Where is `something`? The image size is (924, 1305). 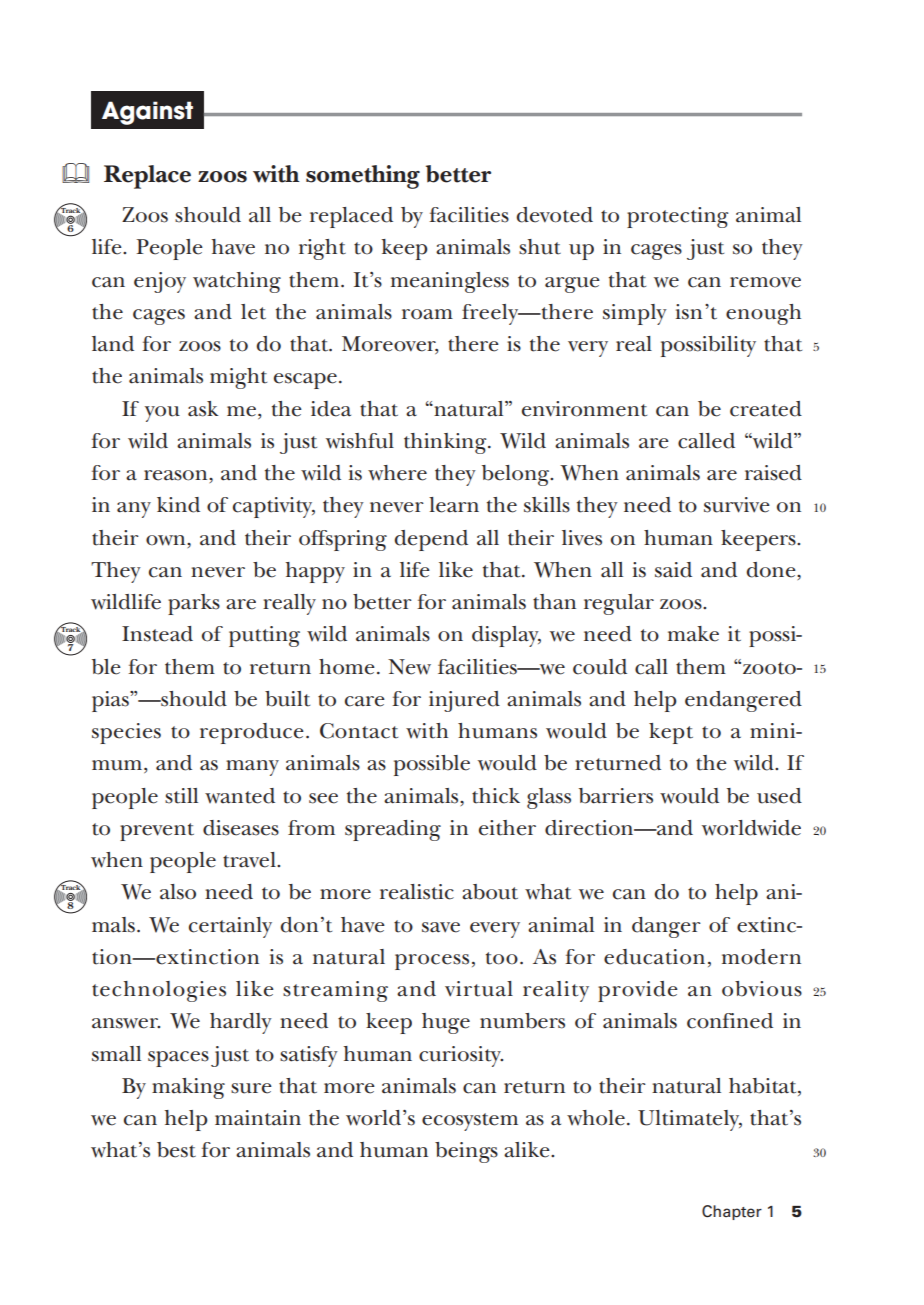
something is located at coordinates (363, 177).
